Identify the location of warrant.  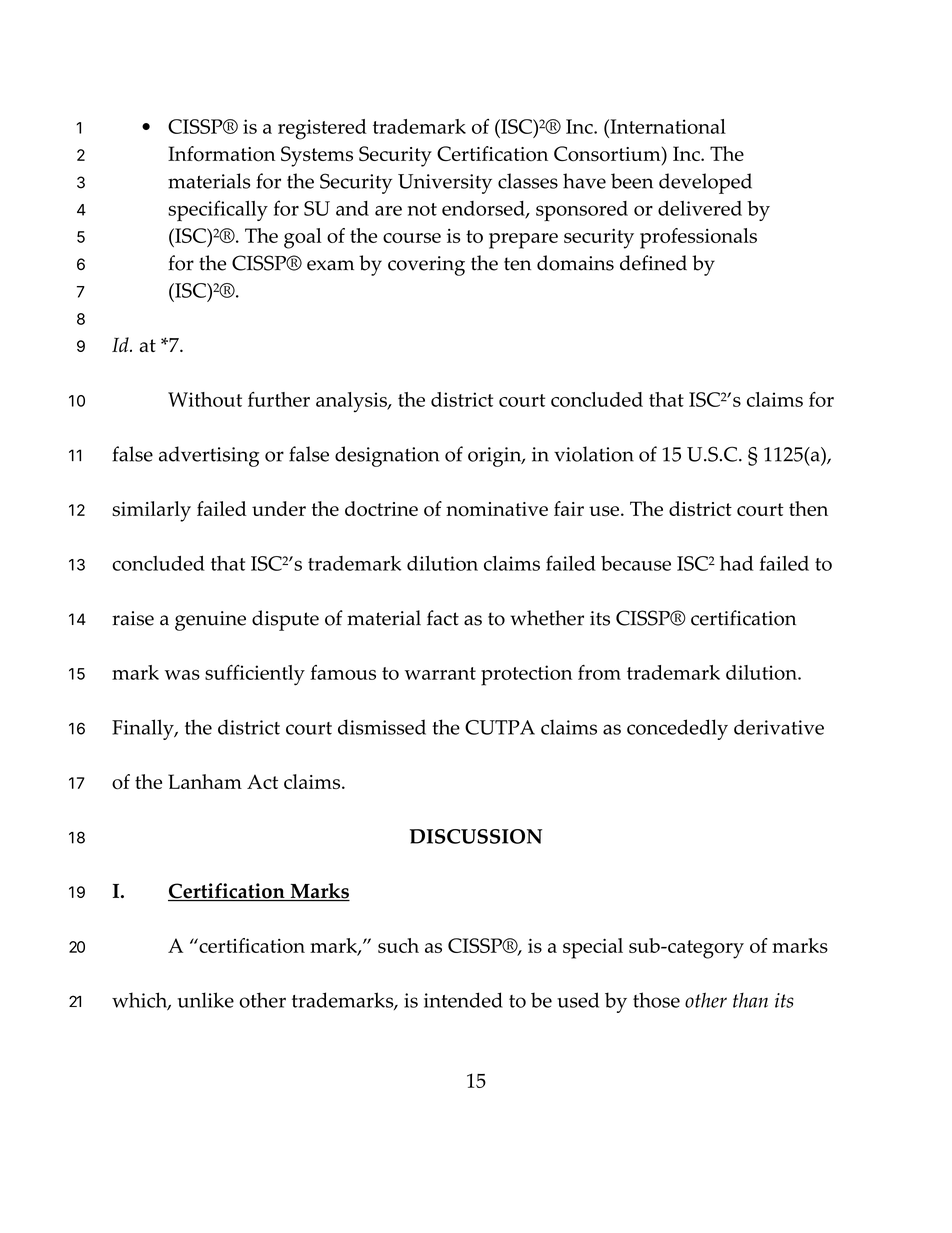
(440, 673).
